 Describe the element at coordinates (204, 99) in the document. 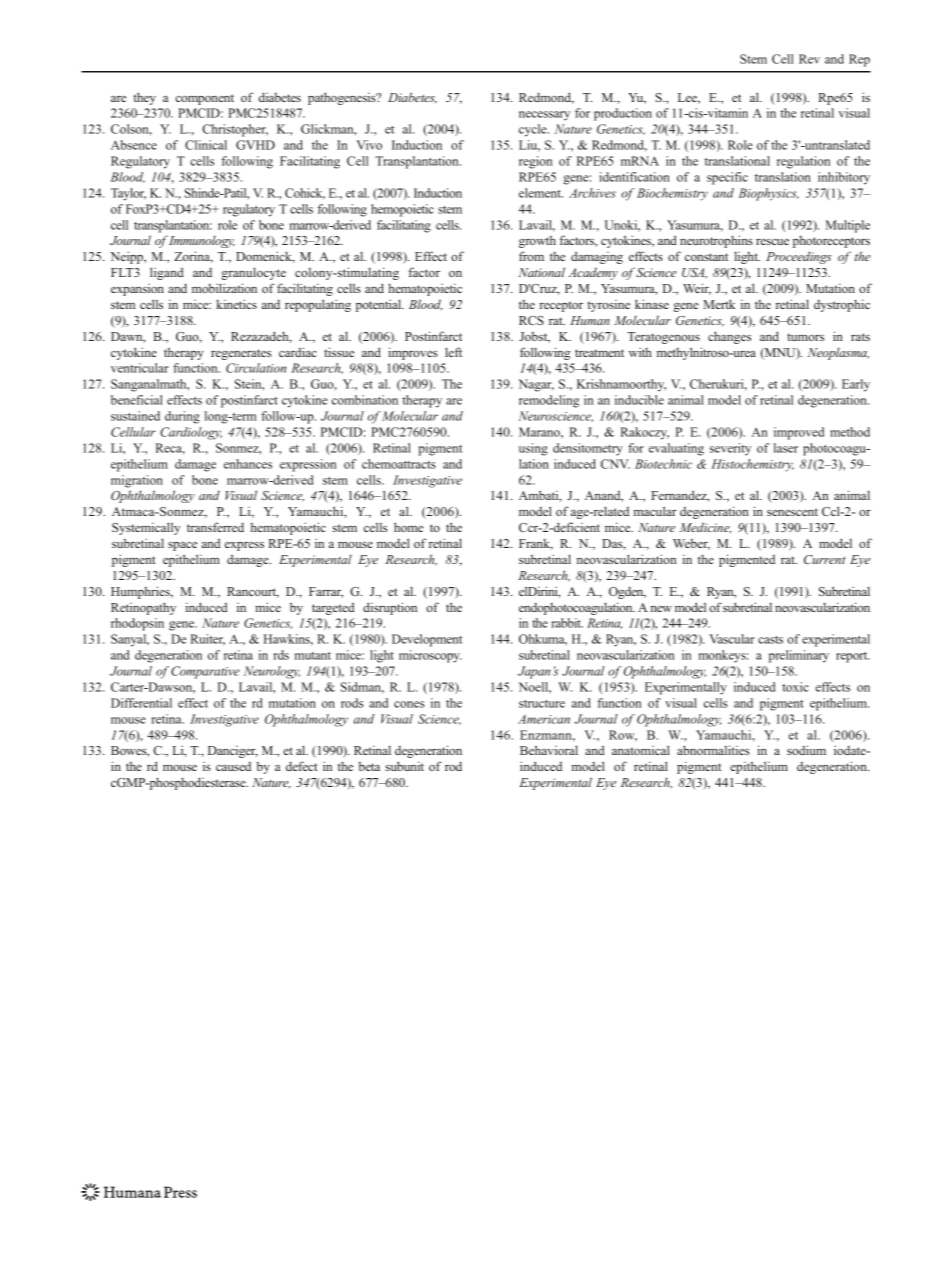

I see `component` at that location.
